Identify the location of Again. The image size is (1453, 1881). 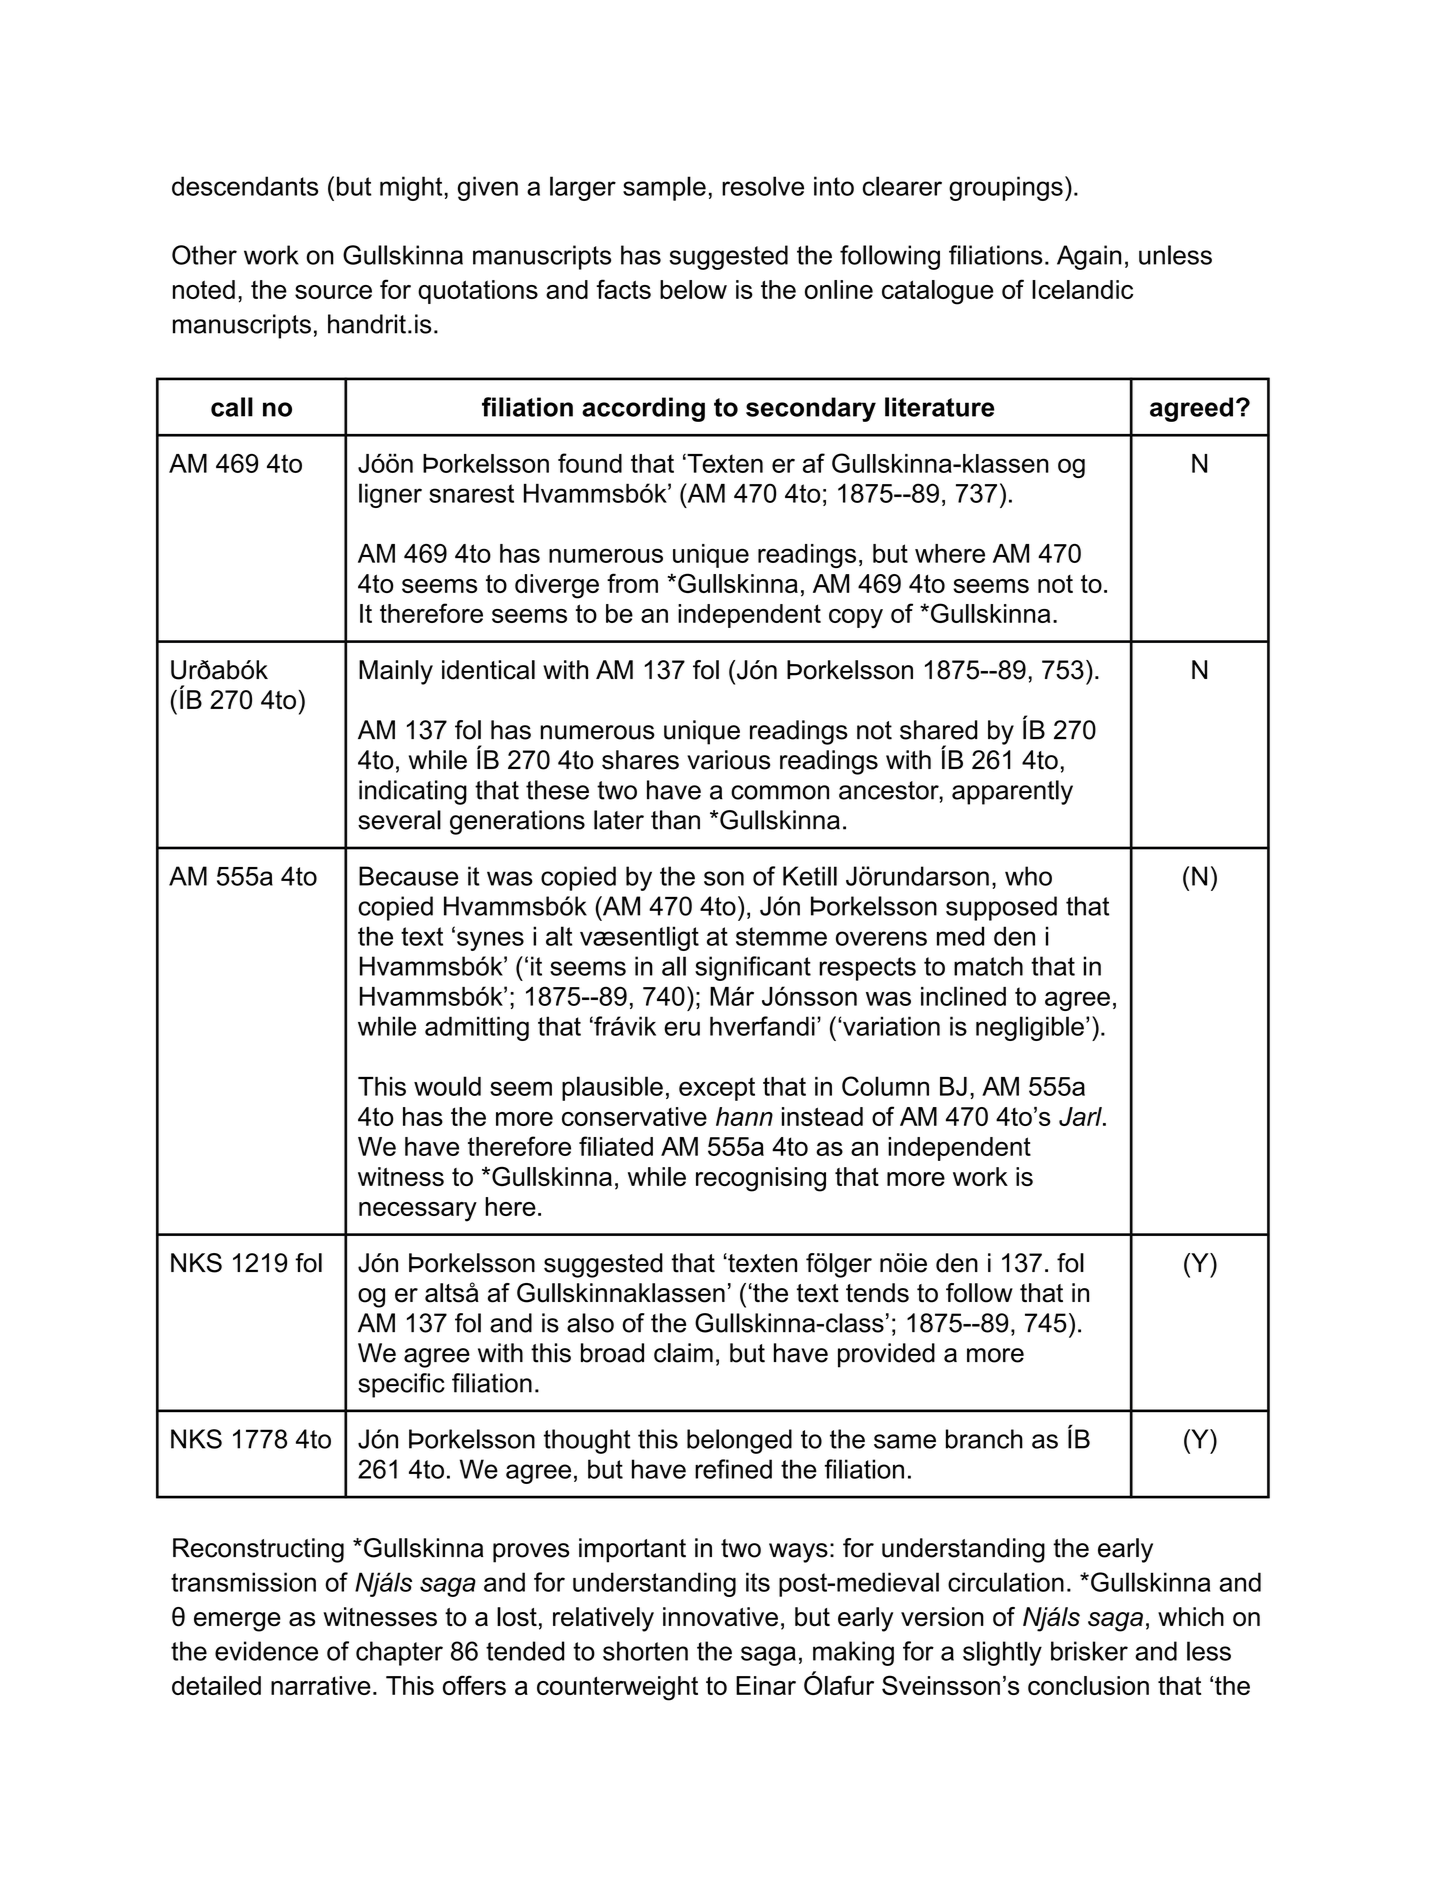
(1089, 257).
